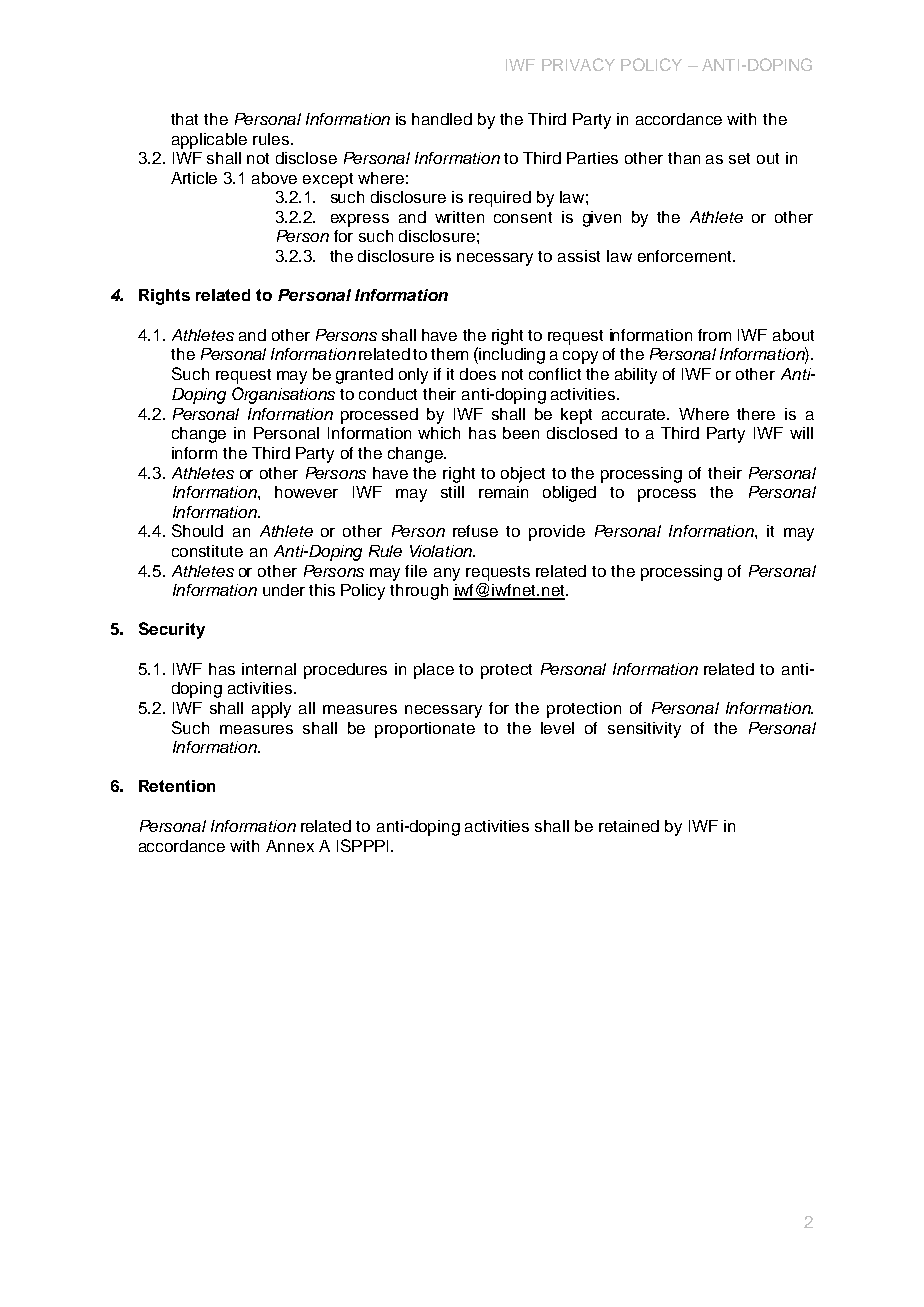 The image size is (924, 1307). What do you see at coordinates (434, 671) in the document?
I see `place` at bounding box center [434, 671].
